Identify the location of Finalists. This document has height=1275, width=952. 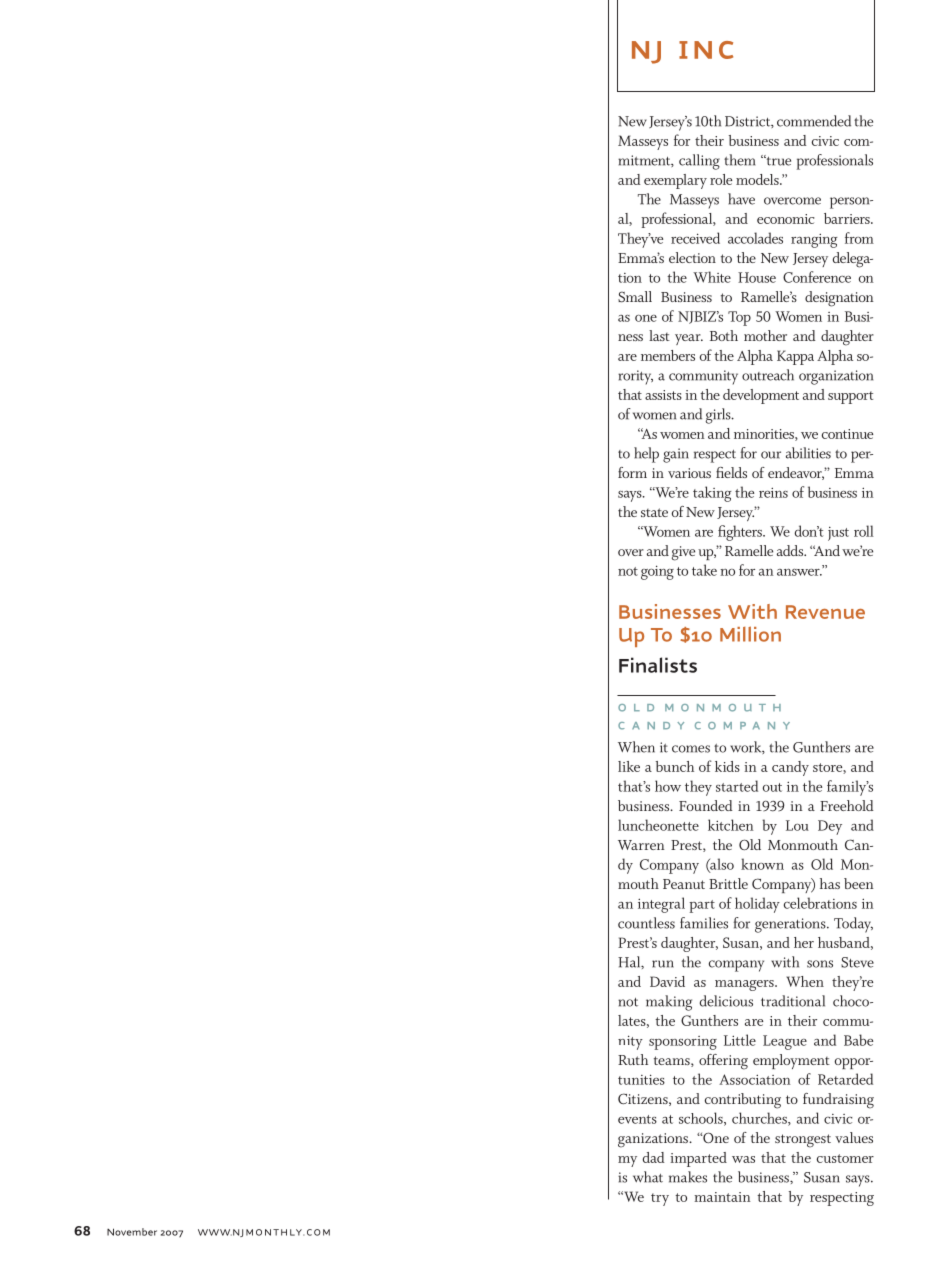
(658, 665).
